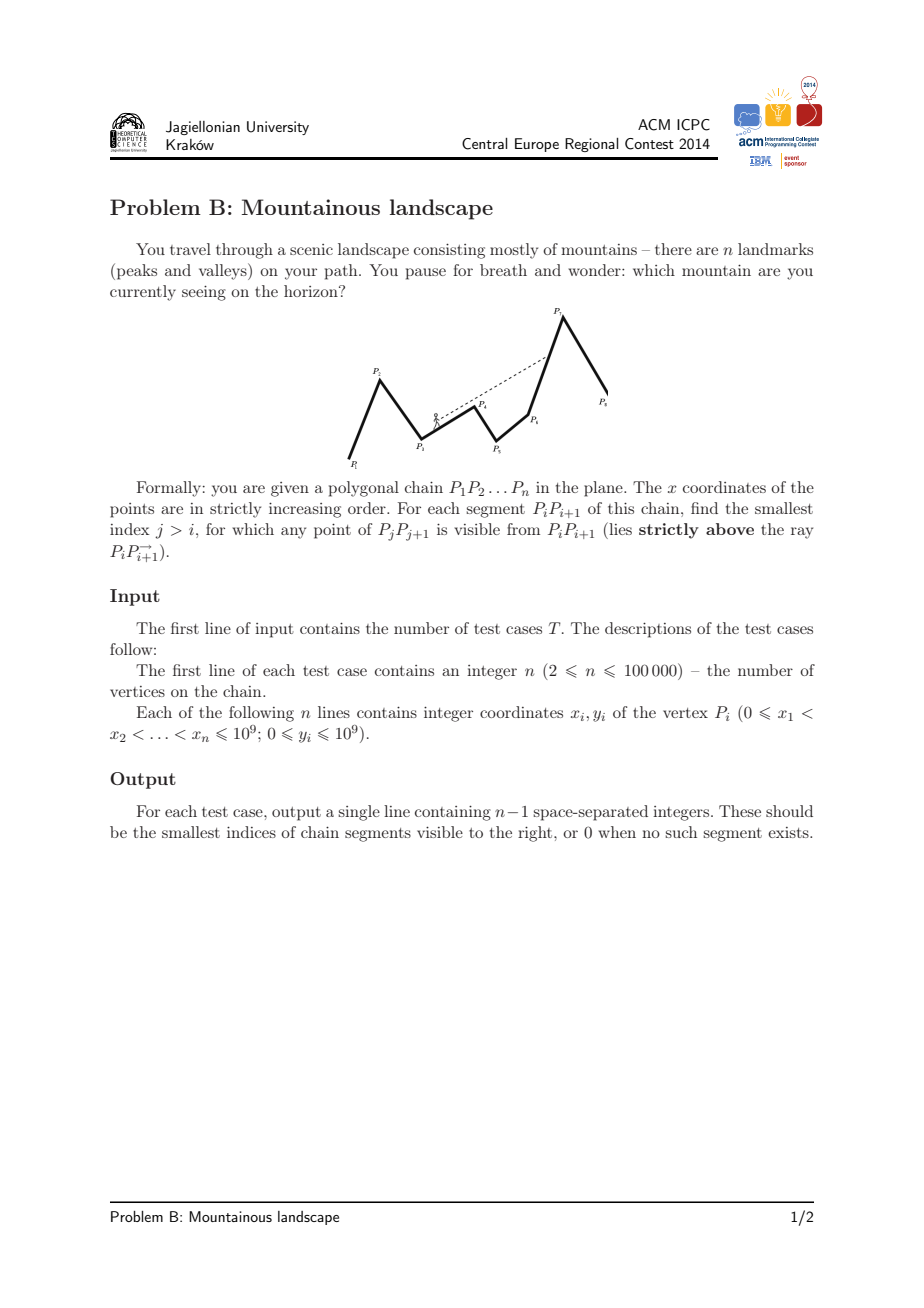 The width and height of the document is (924, 1308). I want to click on given, so click(290, 489).
